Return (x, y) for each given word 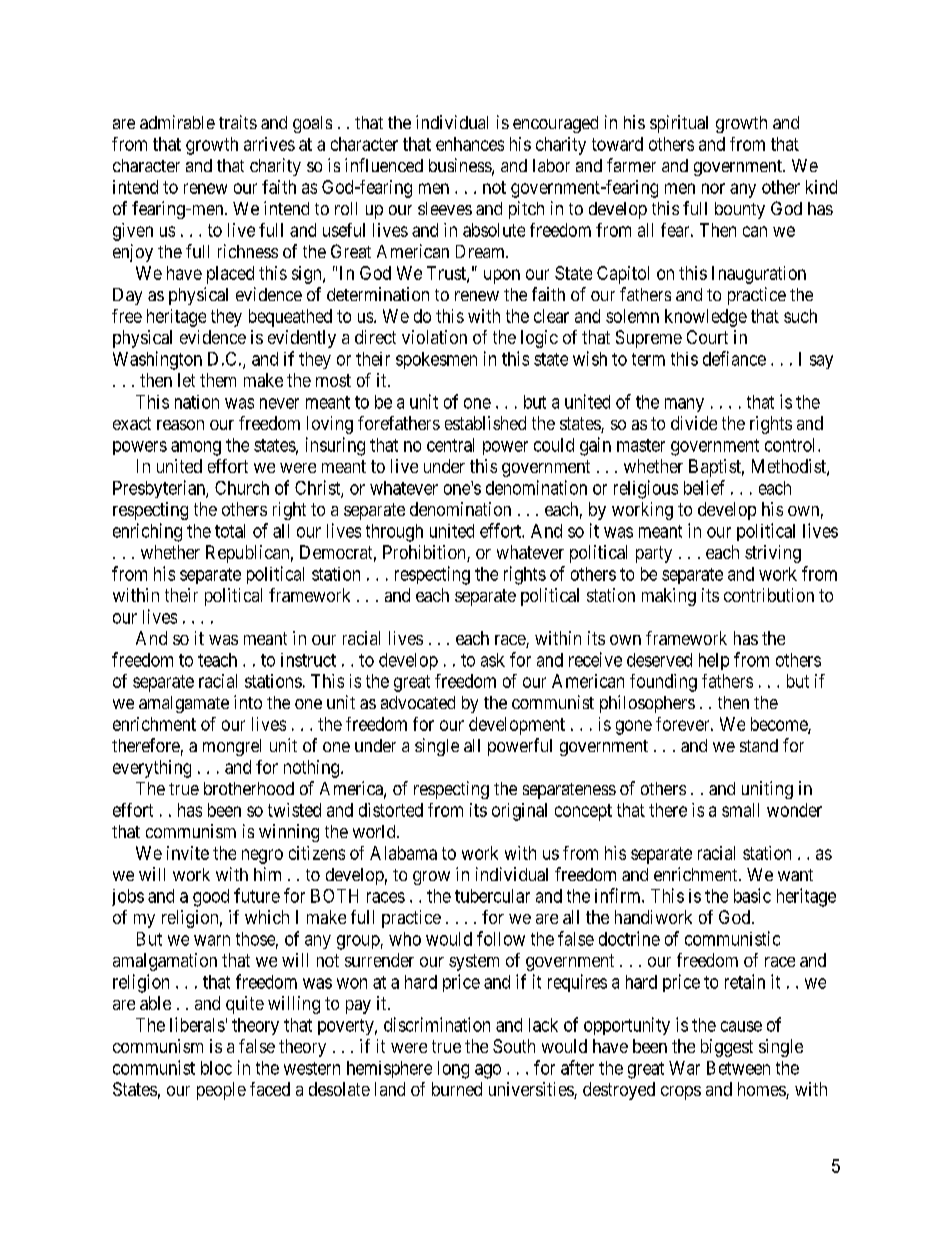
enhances (470, 144)
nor (713, 188)
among (196, 448)
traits (238, 122)
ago (488, 1071)
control (792, 445)
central (450, 445)
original (519, 812)
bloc (216, 1068)
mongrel (232, 747)
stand (759, 745)
